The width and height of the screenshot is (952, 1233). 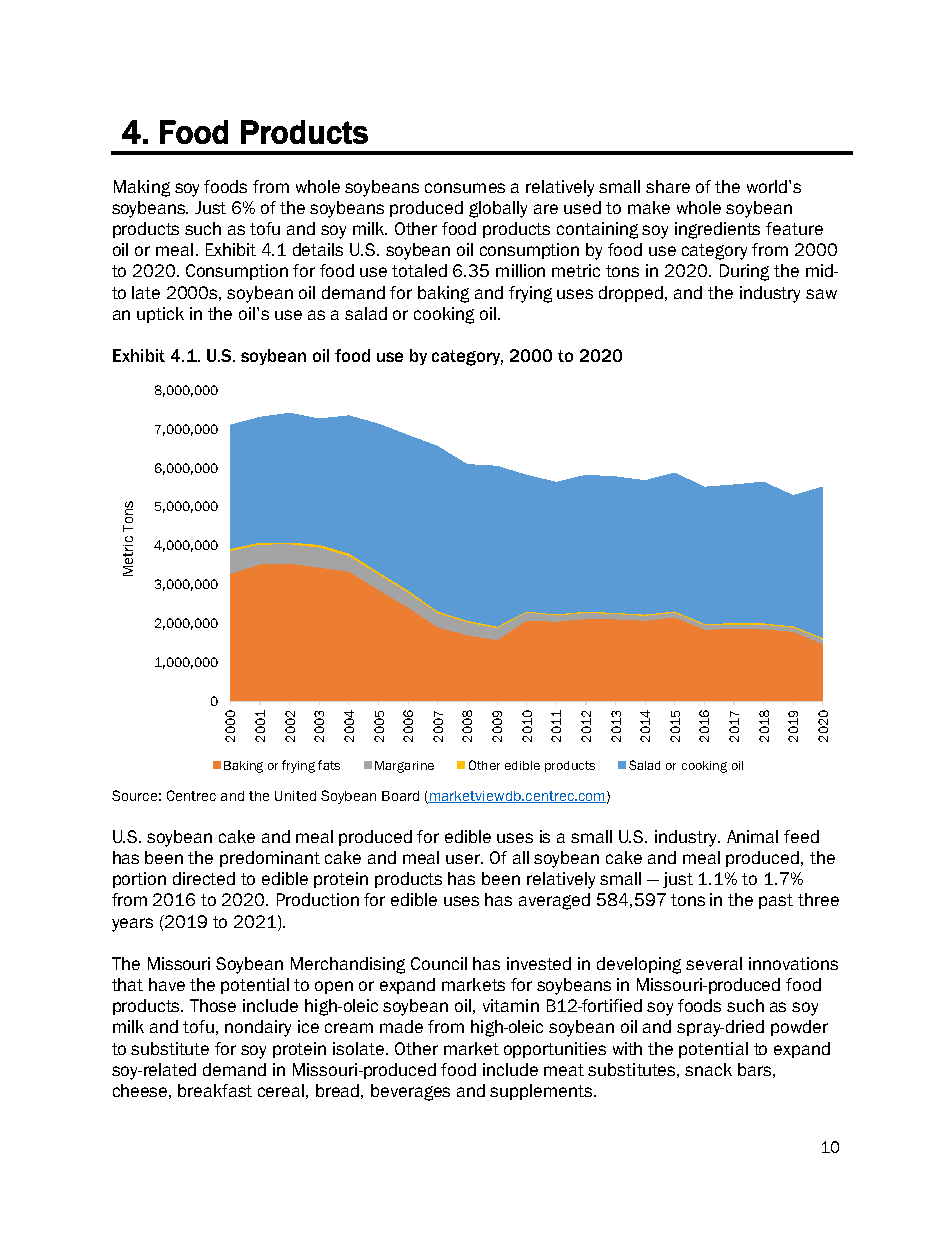 What do you see at coordinates (717, 230) in the screenshot?
I see `ingredients` at bounding box center [717, 230].
